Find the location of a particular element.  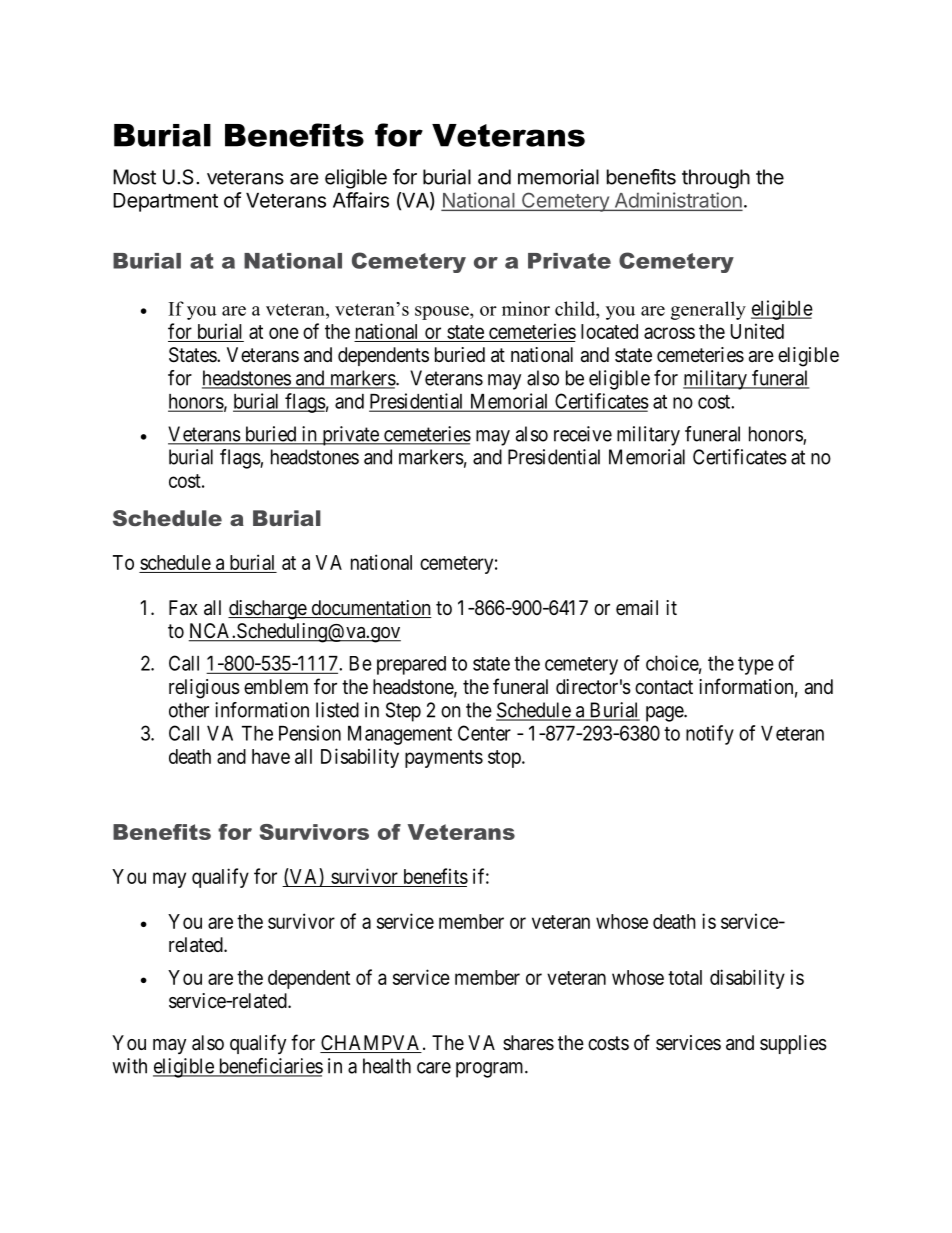

receive is located at coordinates (583, 434).
